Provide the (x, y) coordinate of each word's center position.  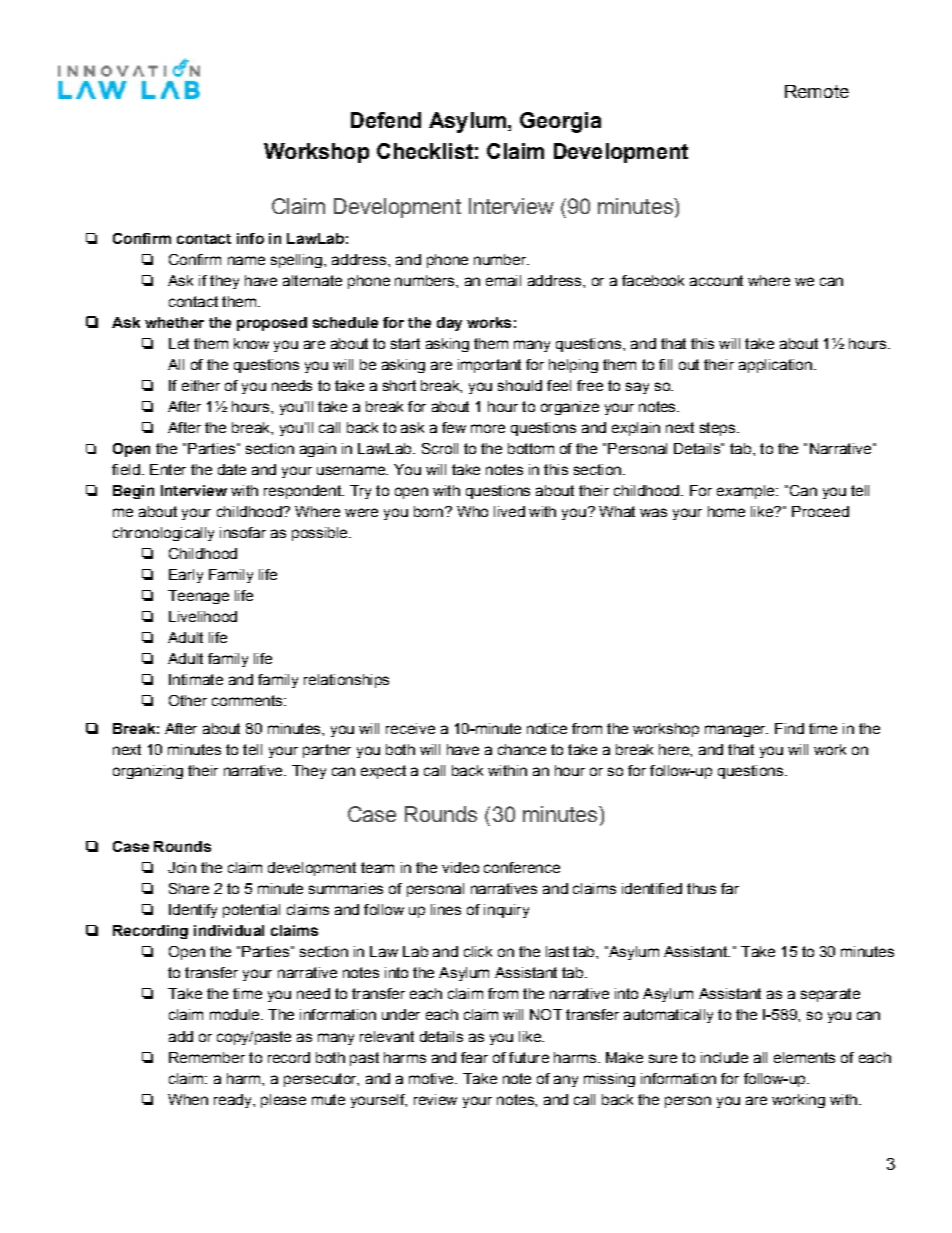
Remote (817, 91)
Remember (207, 1057)
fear (474, 1057)
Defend (386, 120)
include (724, 1057)
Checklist (425, 151)
